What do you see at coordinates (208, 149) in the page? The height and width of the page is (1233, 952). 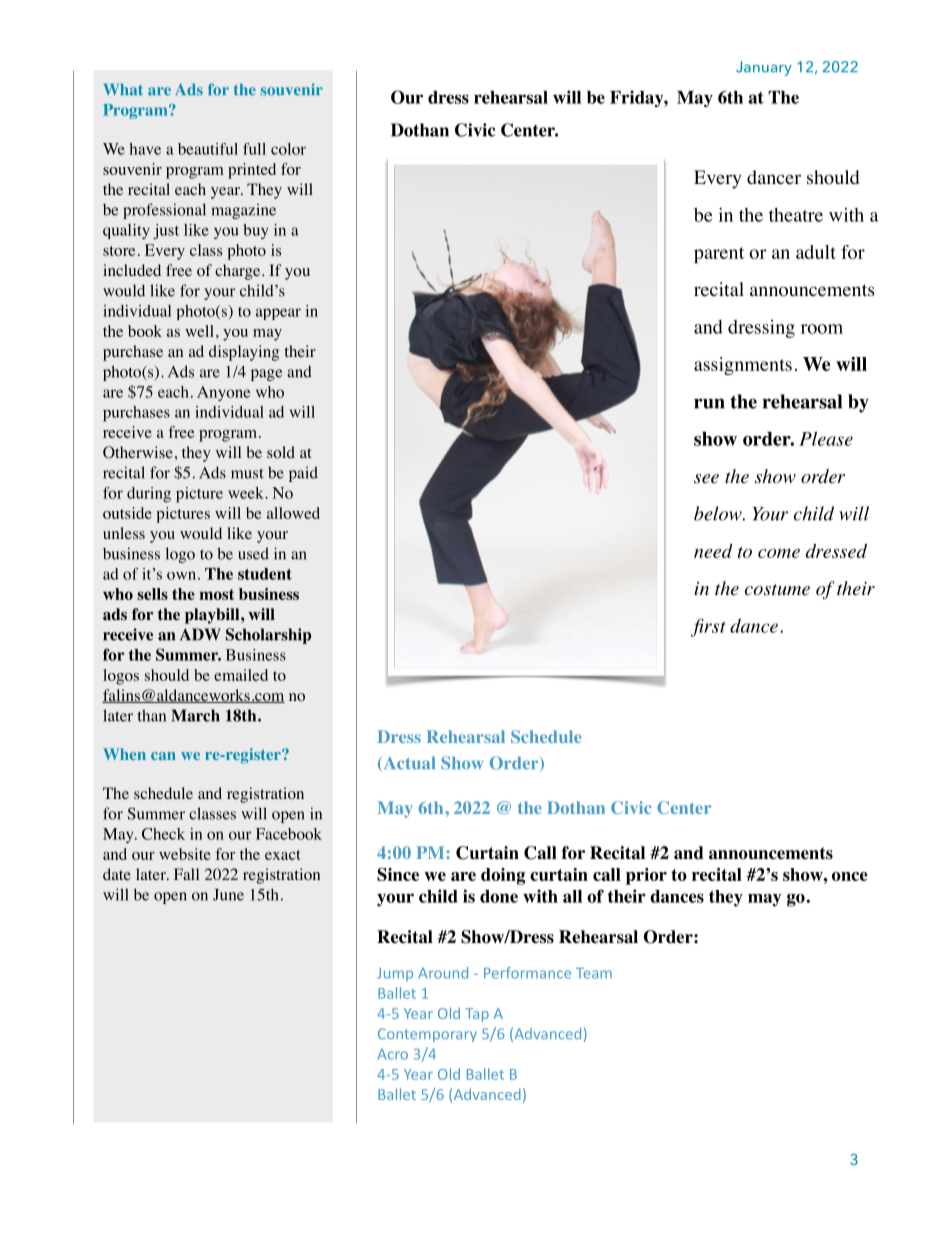 I see `beautiful` at bounding box center [208, 149].
